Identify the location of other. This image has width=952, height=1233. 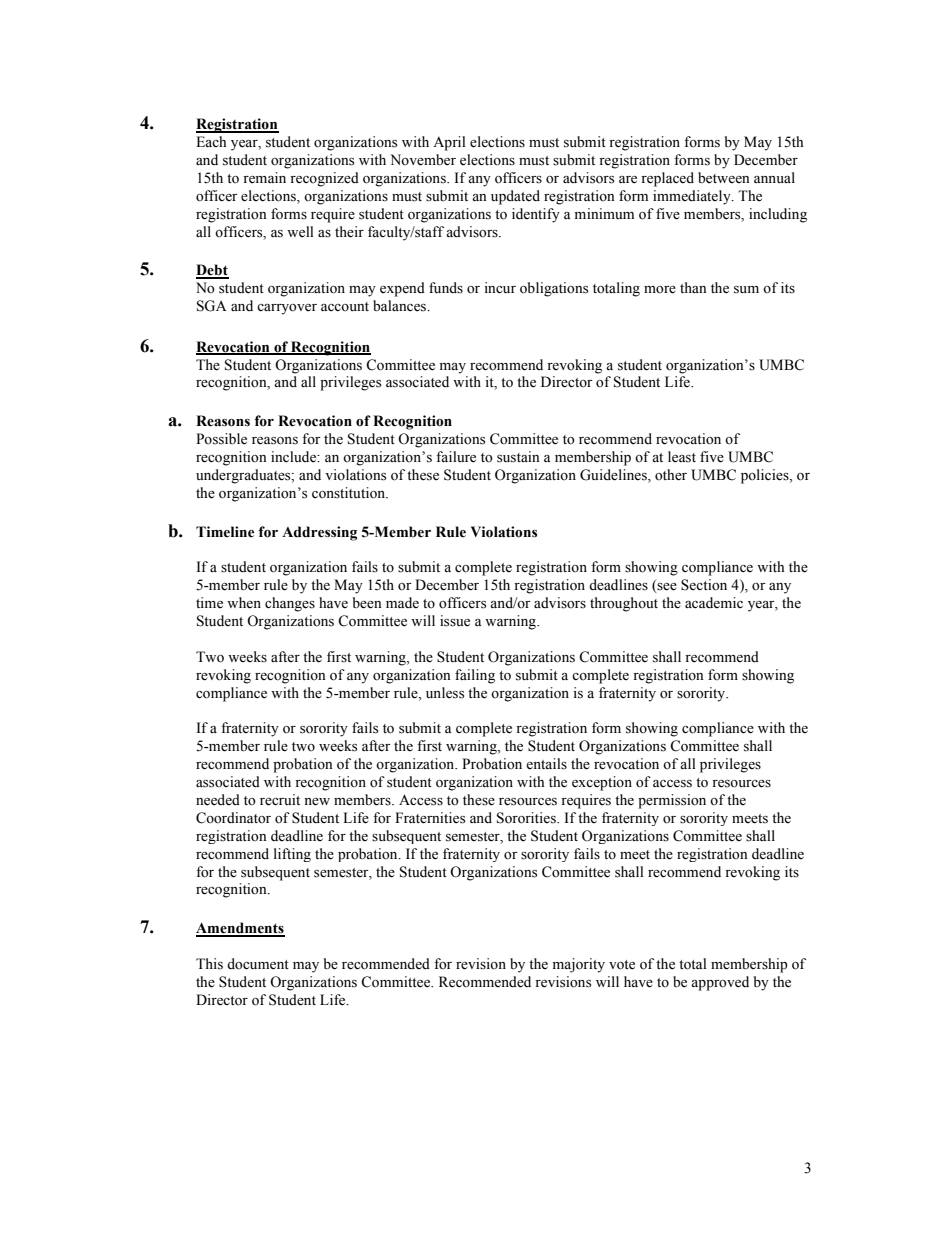
(671, 475).
